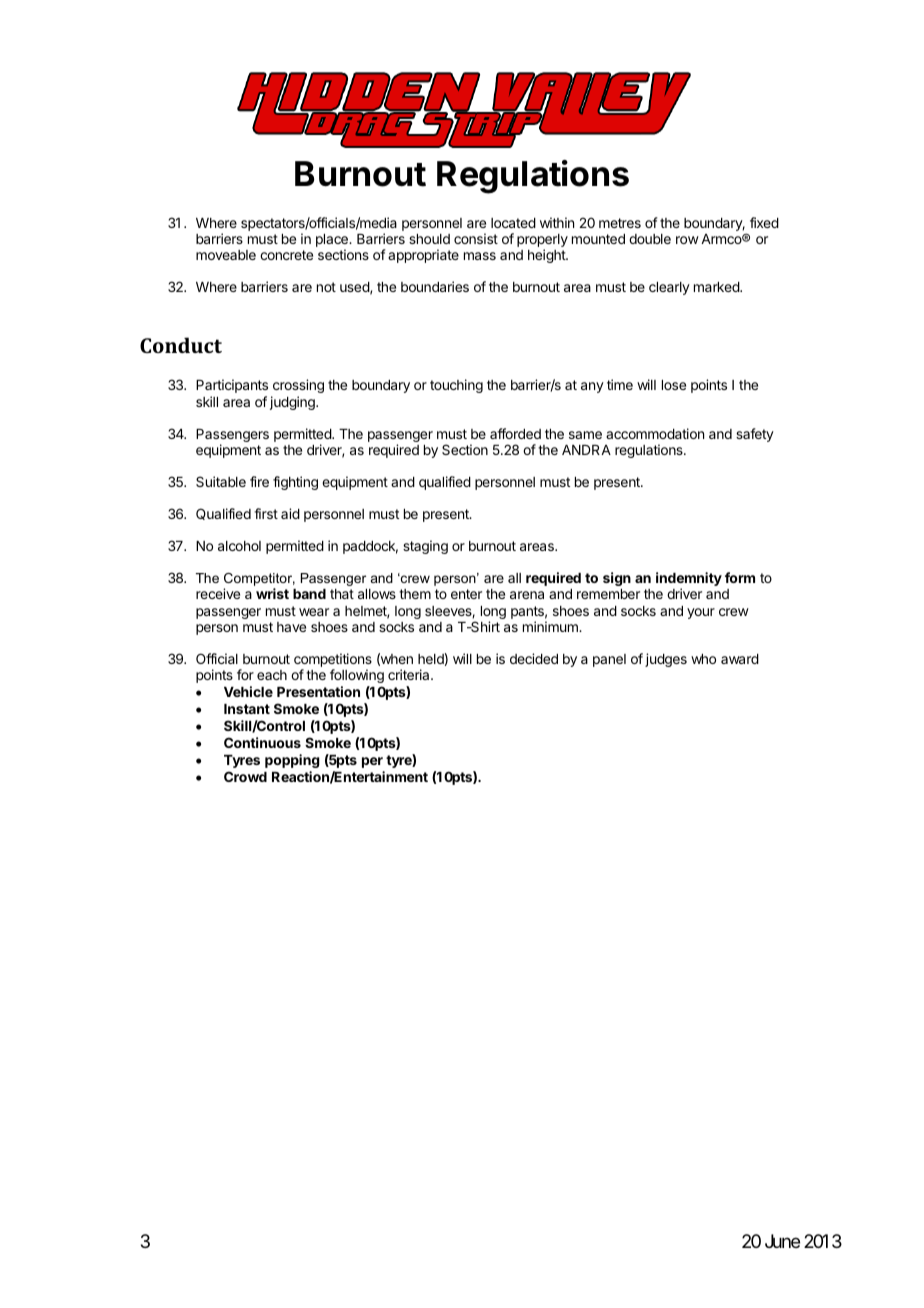 The width and height of the image is (924, 1308). What do you see at coordinates (782, 1241) in the image?
I see `June` at bounding box center [782, 1241].
